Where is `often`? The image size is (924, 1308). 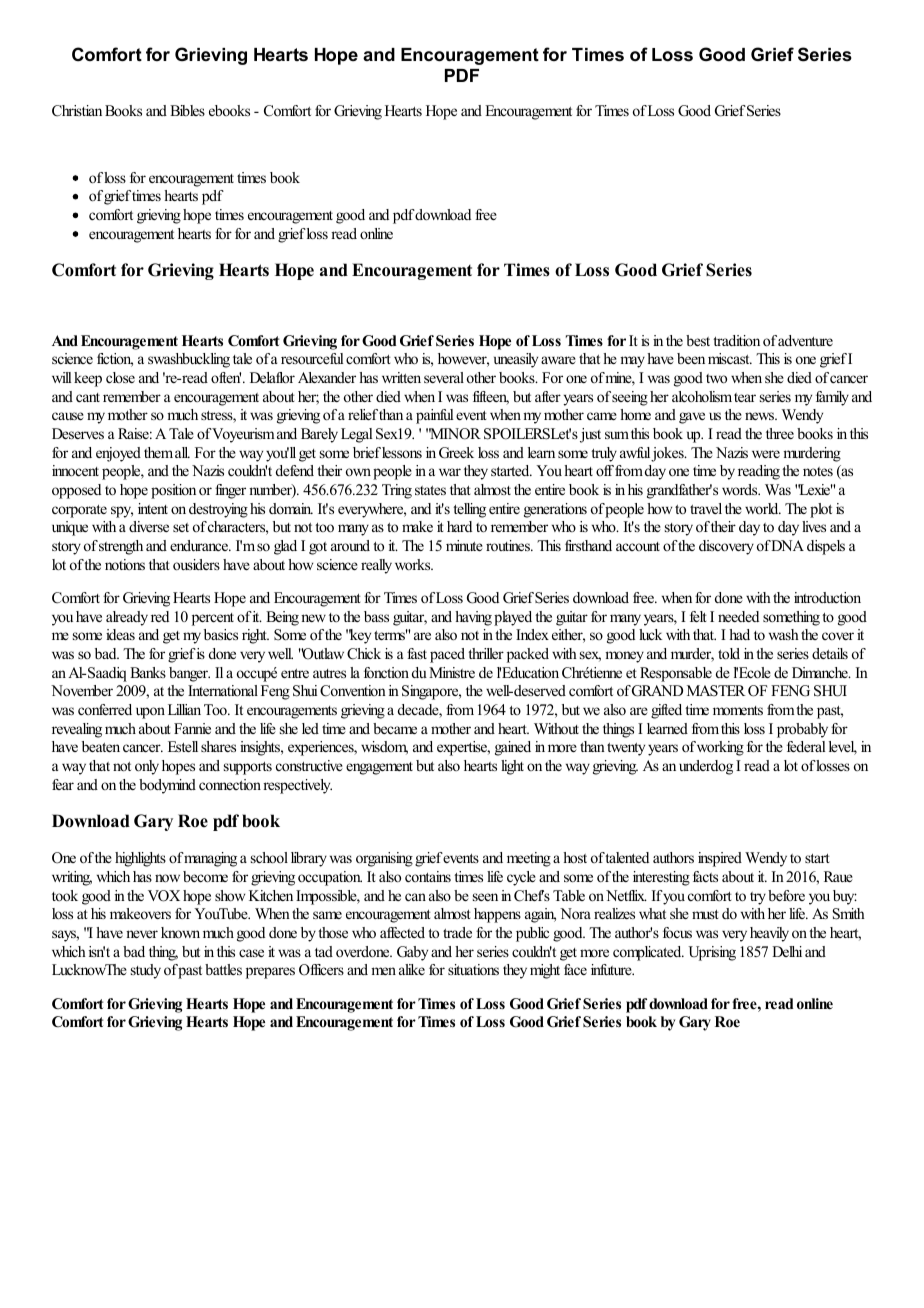 often is located at coordinates (226, 377).
